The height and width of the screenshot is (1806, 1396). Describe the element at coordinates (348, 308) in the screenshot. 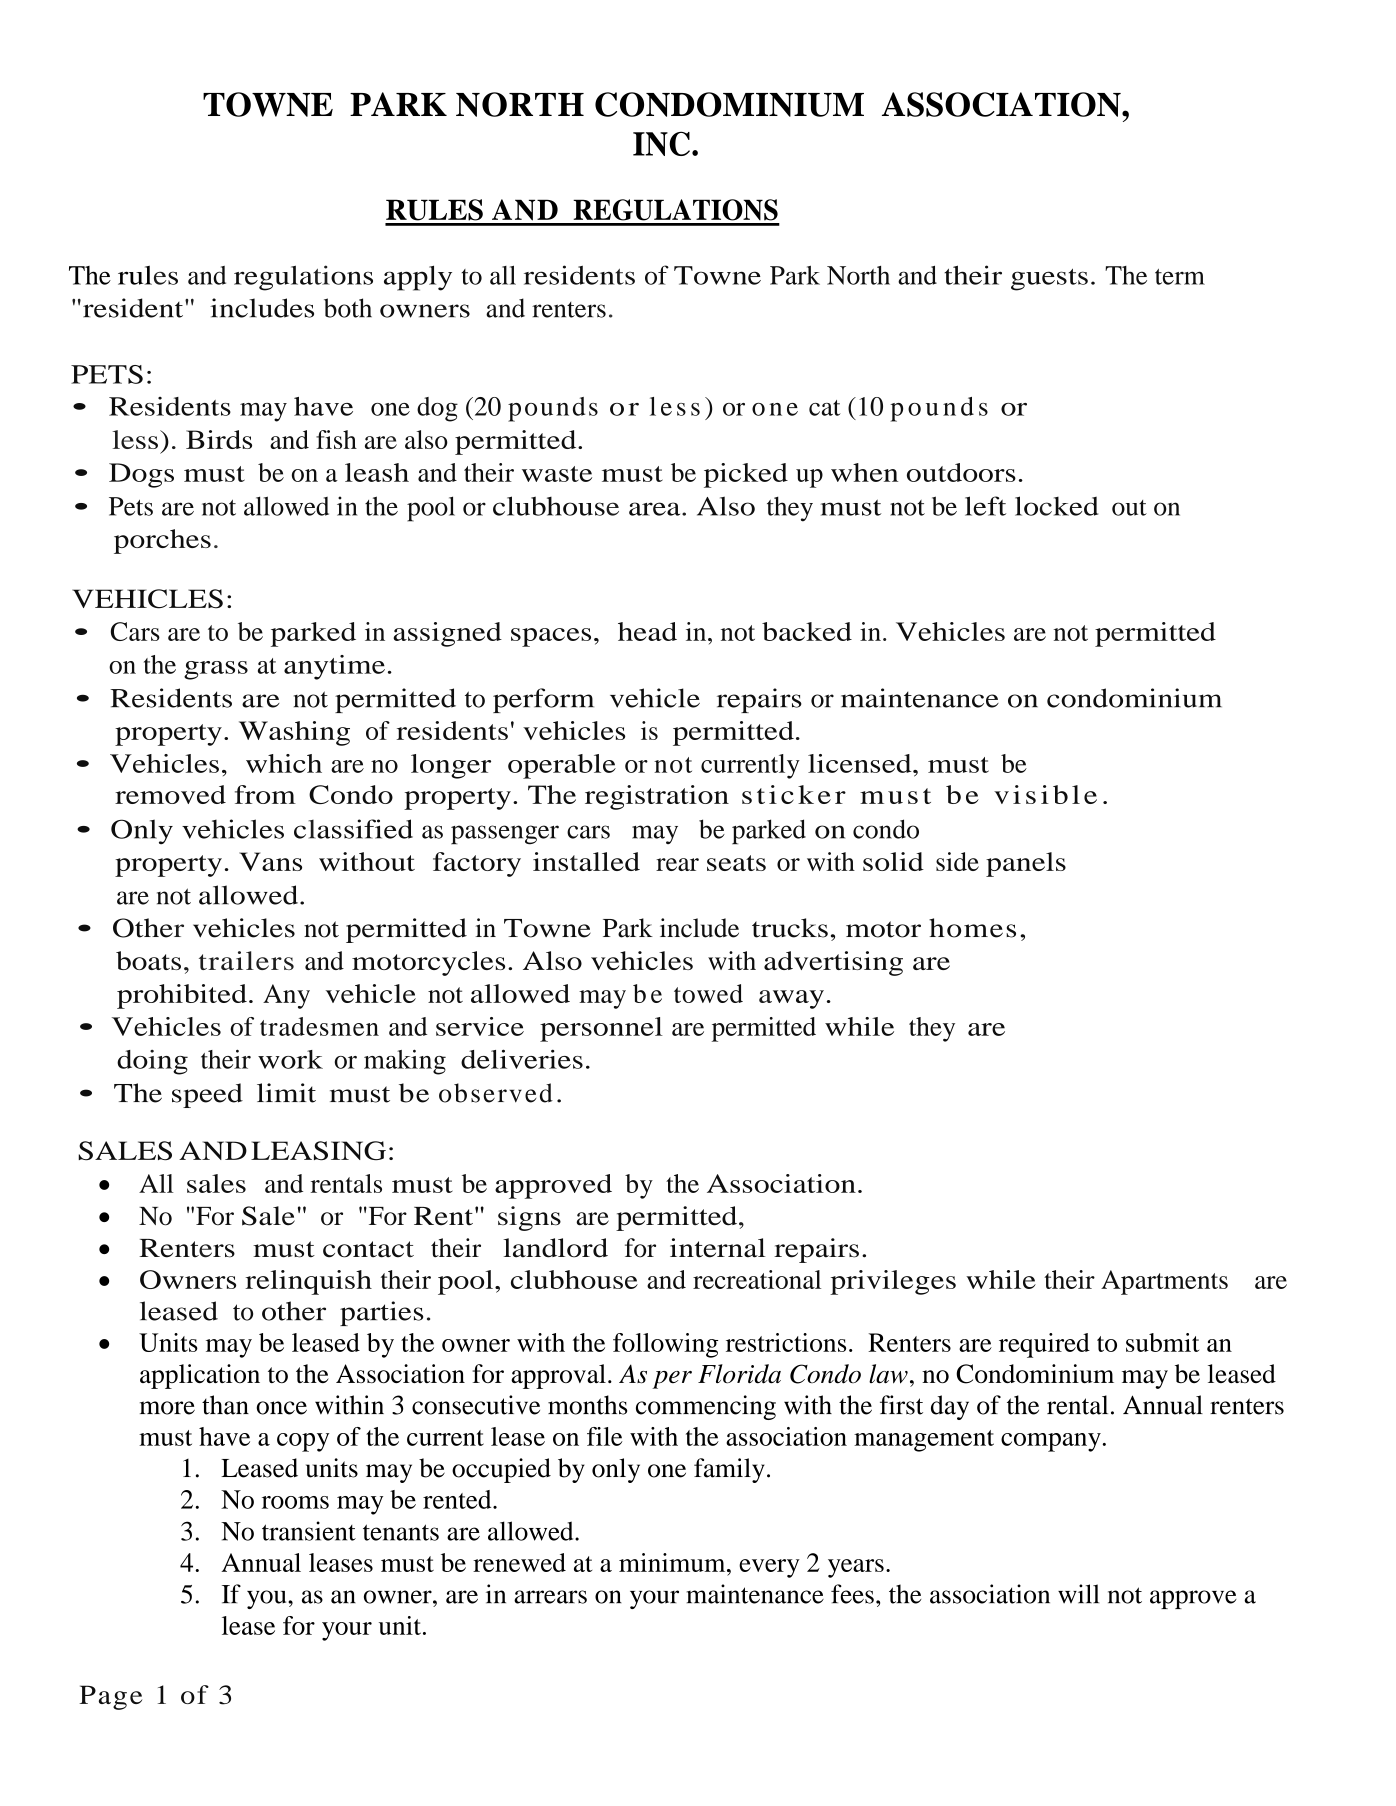

I see `both` at that location.
